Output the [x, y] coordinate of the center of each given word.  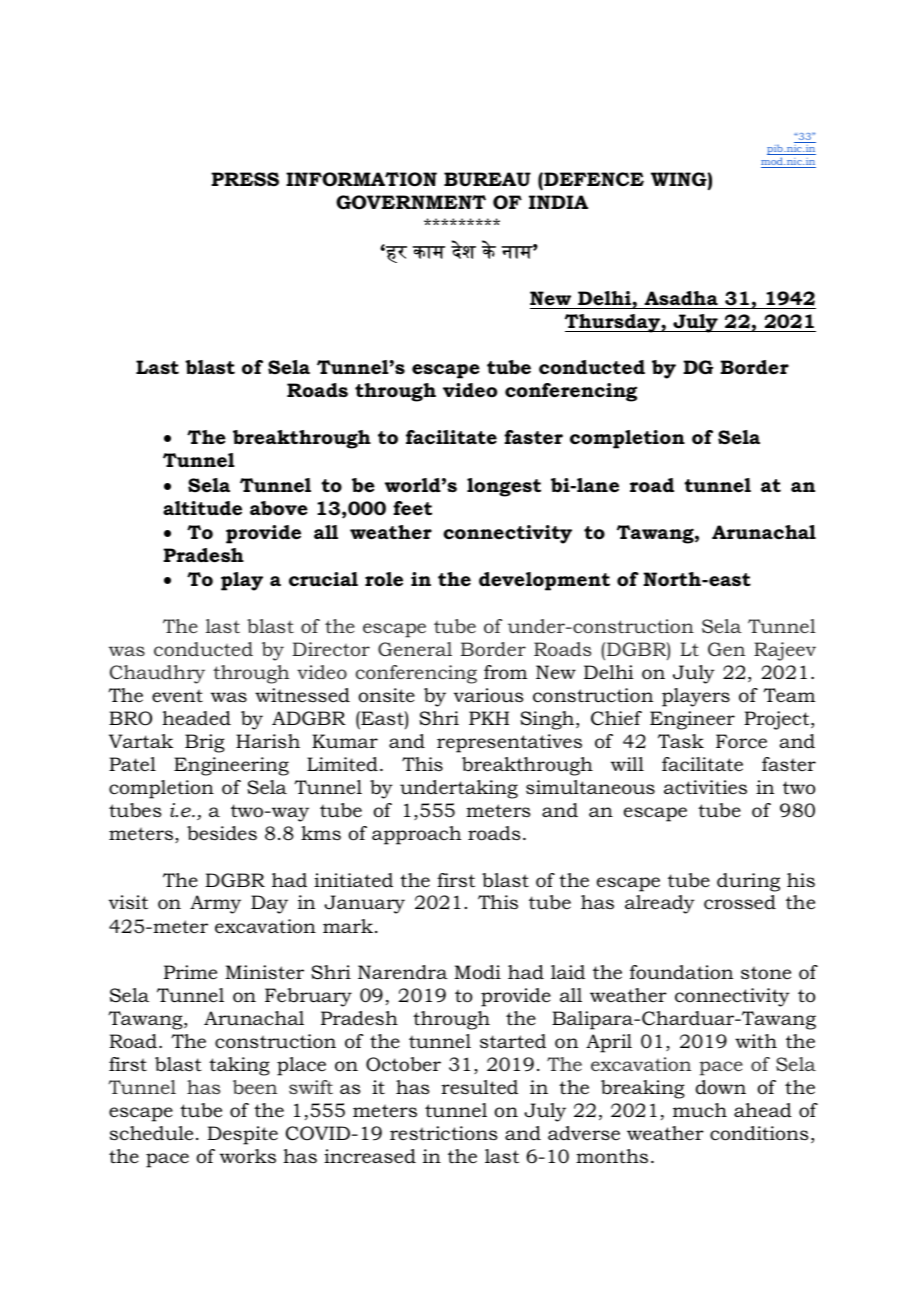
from [505, 672]
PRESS [245, 179]
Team [789, 695]
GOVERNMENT [411, 202]
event [177, 696]
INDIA [558, 202]
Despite [242, 1135]
